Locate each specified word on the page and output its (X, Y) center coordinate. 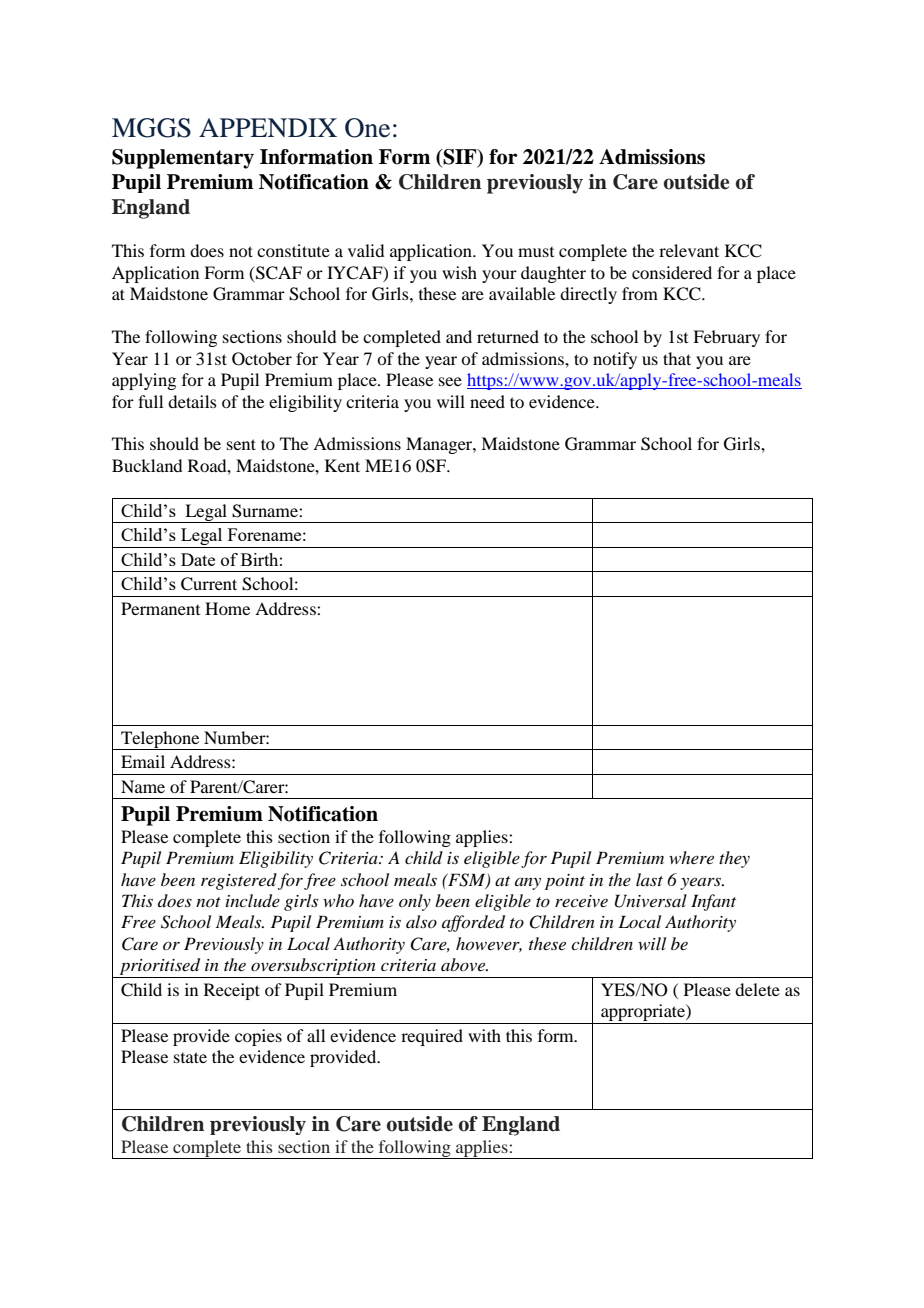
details (192, 401)
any (528, 884)
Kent (342, 465)
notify (615, 360)
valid (366, 250)
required (432, 1037)
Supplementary (183, 159)
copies (258, 1037)
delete (757, 989)
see (450, 381)
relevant (689, 250)
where (691, 857)
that (677, 358)
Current (209, 584)
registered (239, 881)
